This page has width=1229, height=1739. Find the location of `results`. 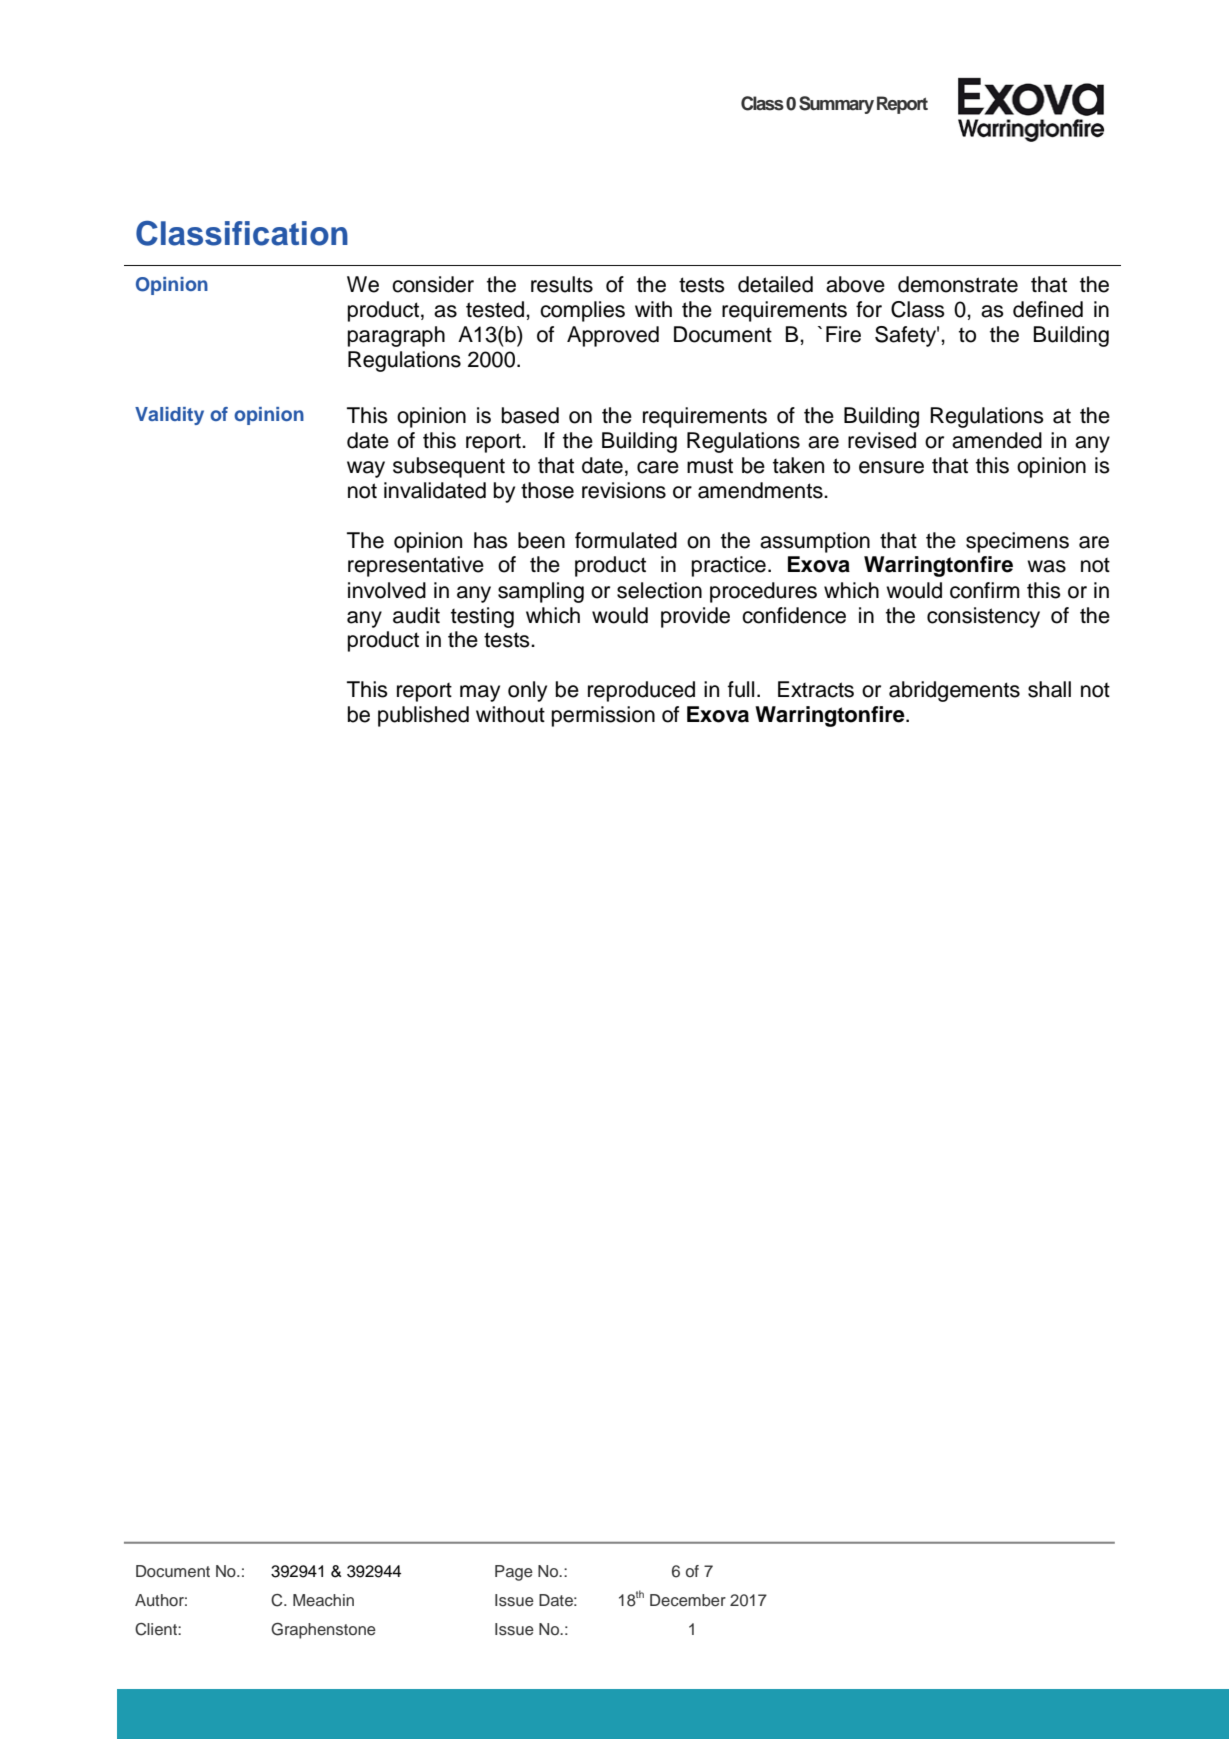

results is located at coordinates (562, 284).
